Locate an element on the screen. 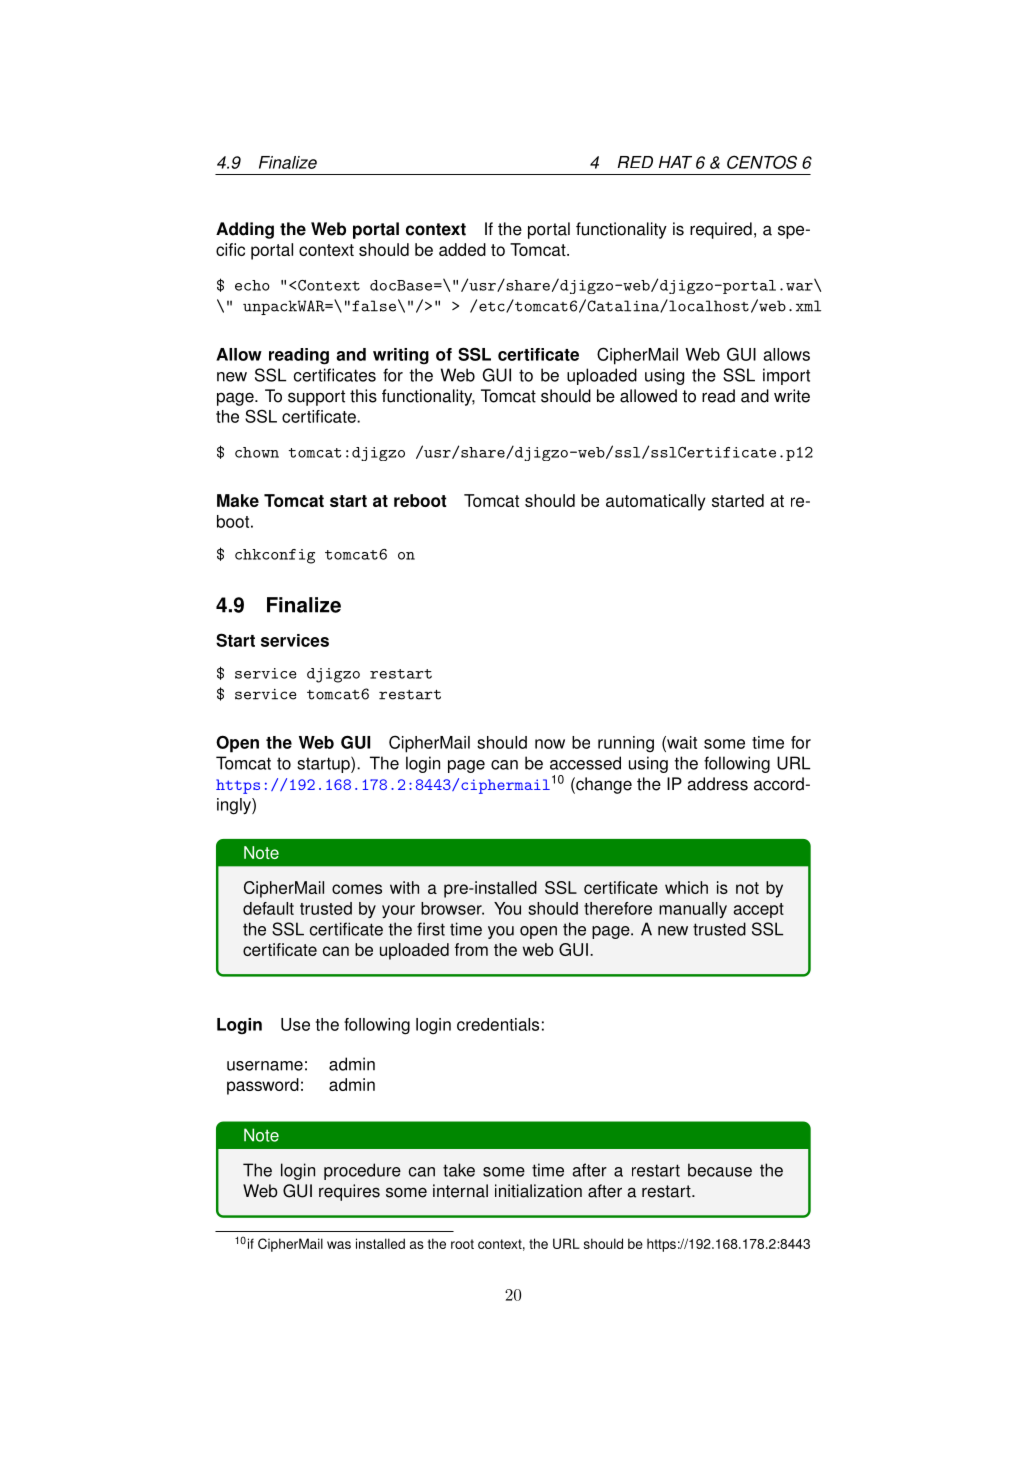 Image resolution: width=1030 pixels, height=1457 pixels. required is located at coordinates (721, 230).
